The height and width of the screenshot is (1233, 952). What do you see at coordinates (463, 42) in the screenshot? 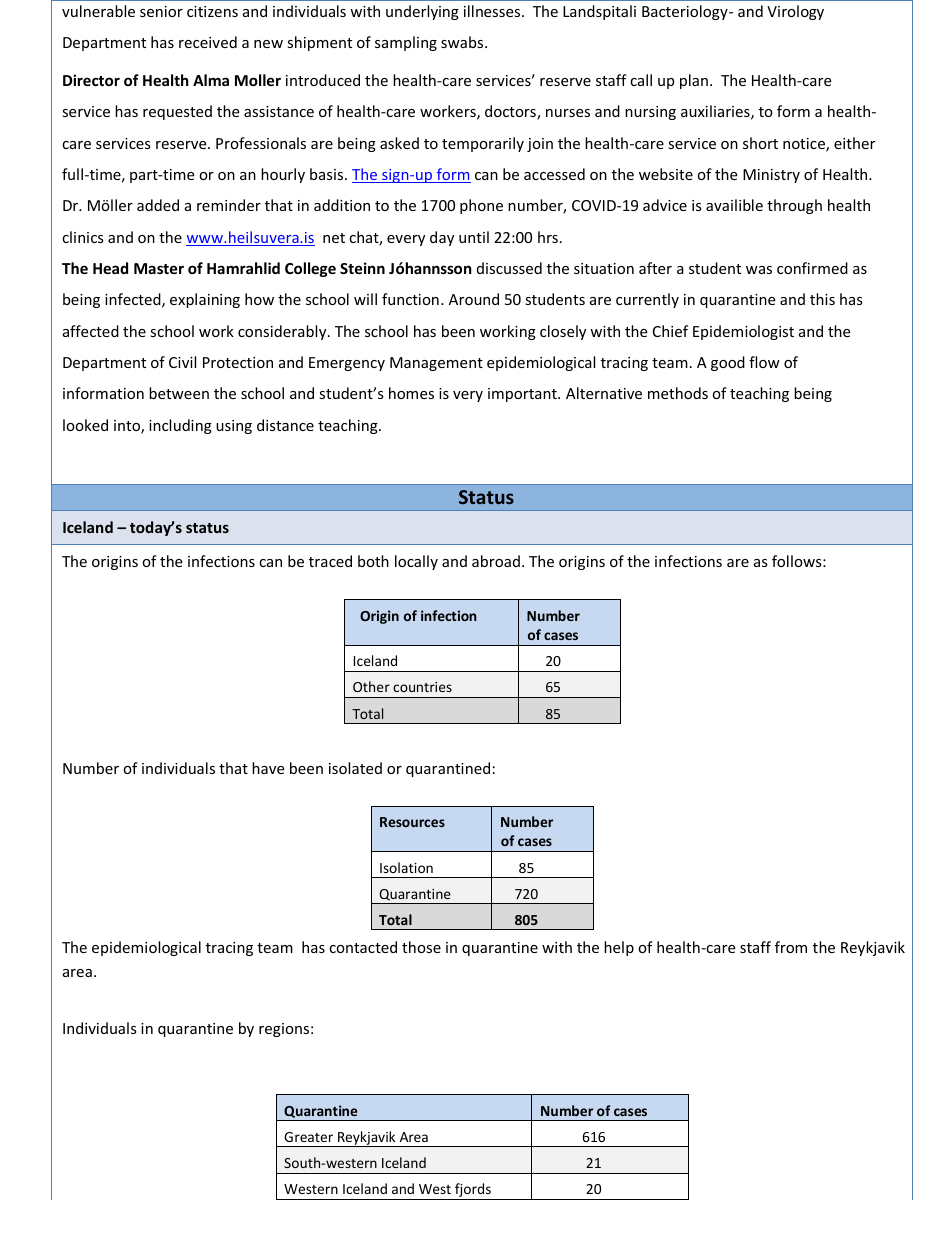
I see `swabs` at bounding box center [463, 42].
